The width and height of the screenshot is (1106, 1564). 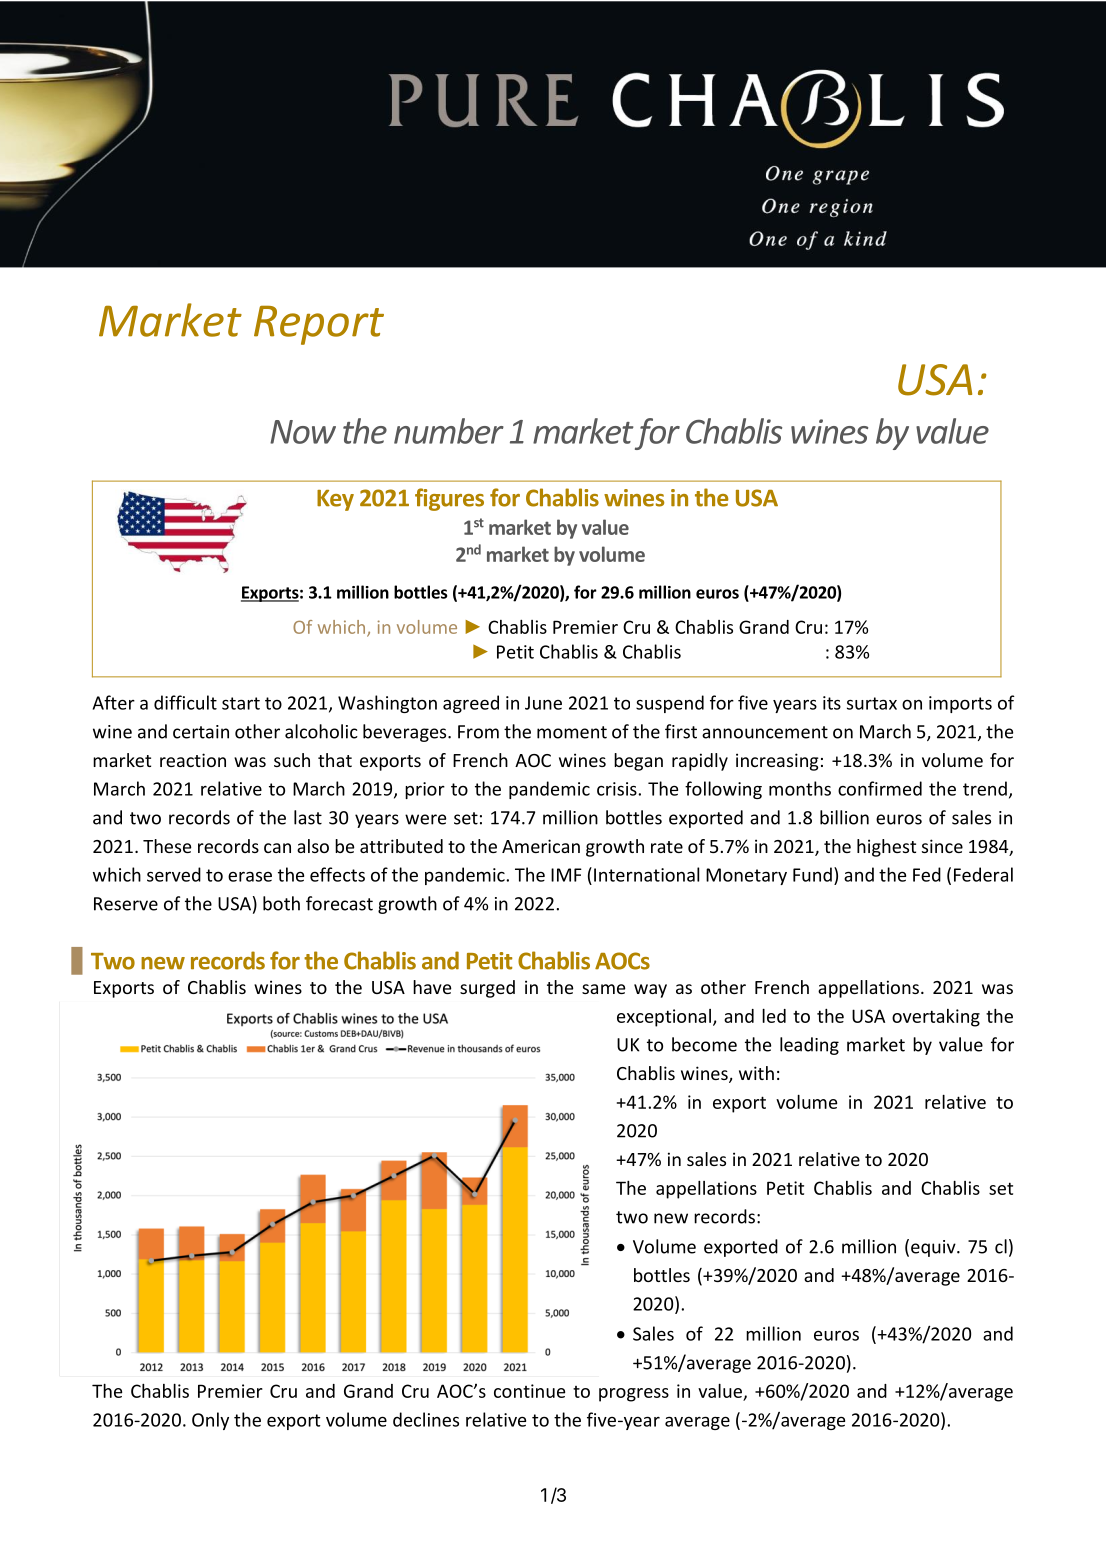 I want to click on figures, so click(x=449, y=499).
